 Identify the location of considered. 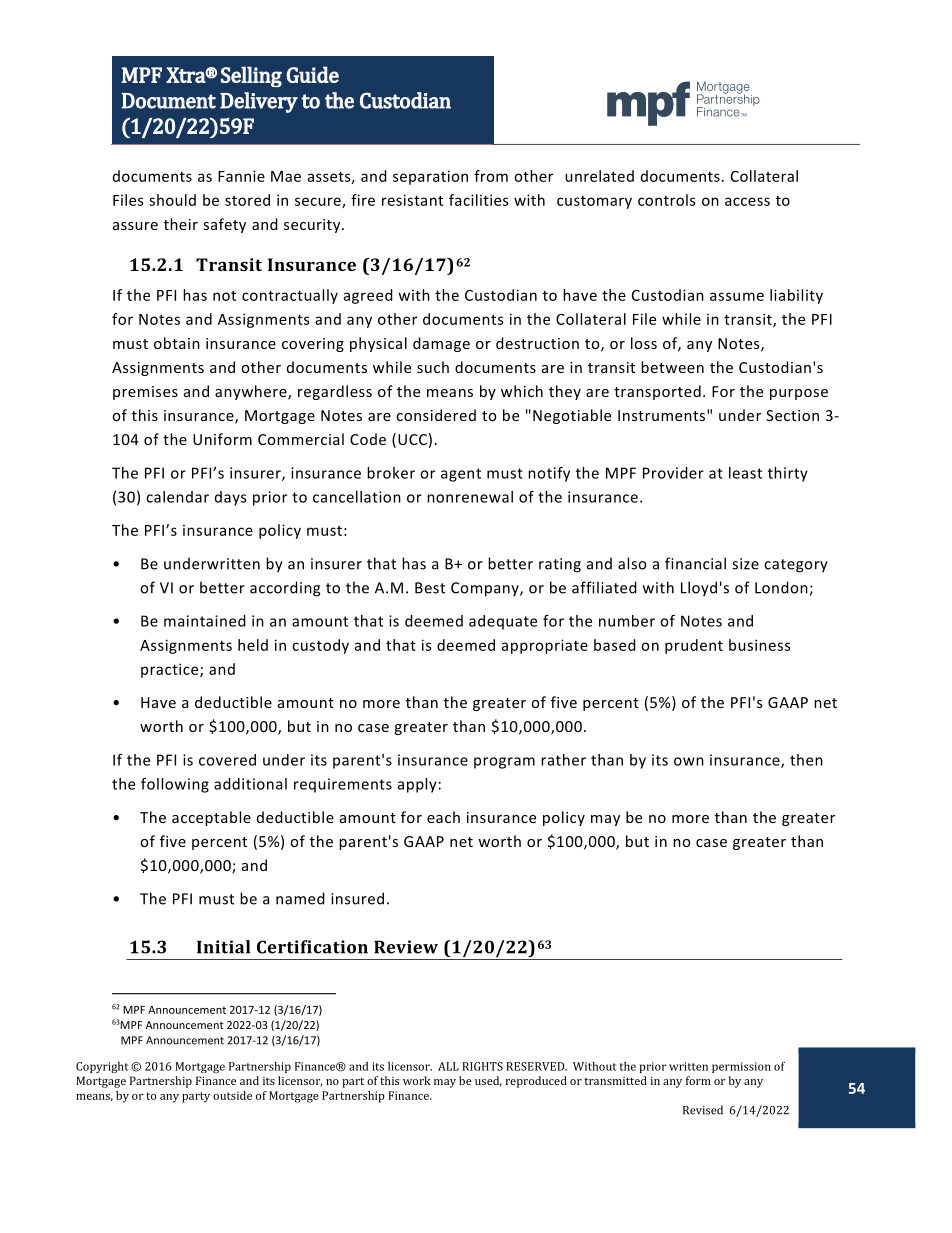
(436, 415).
